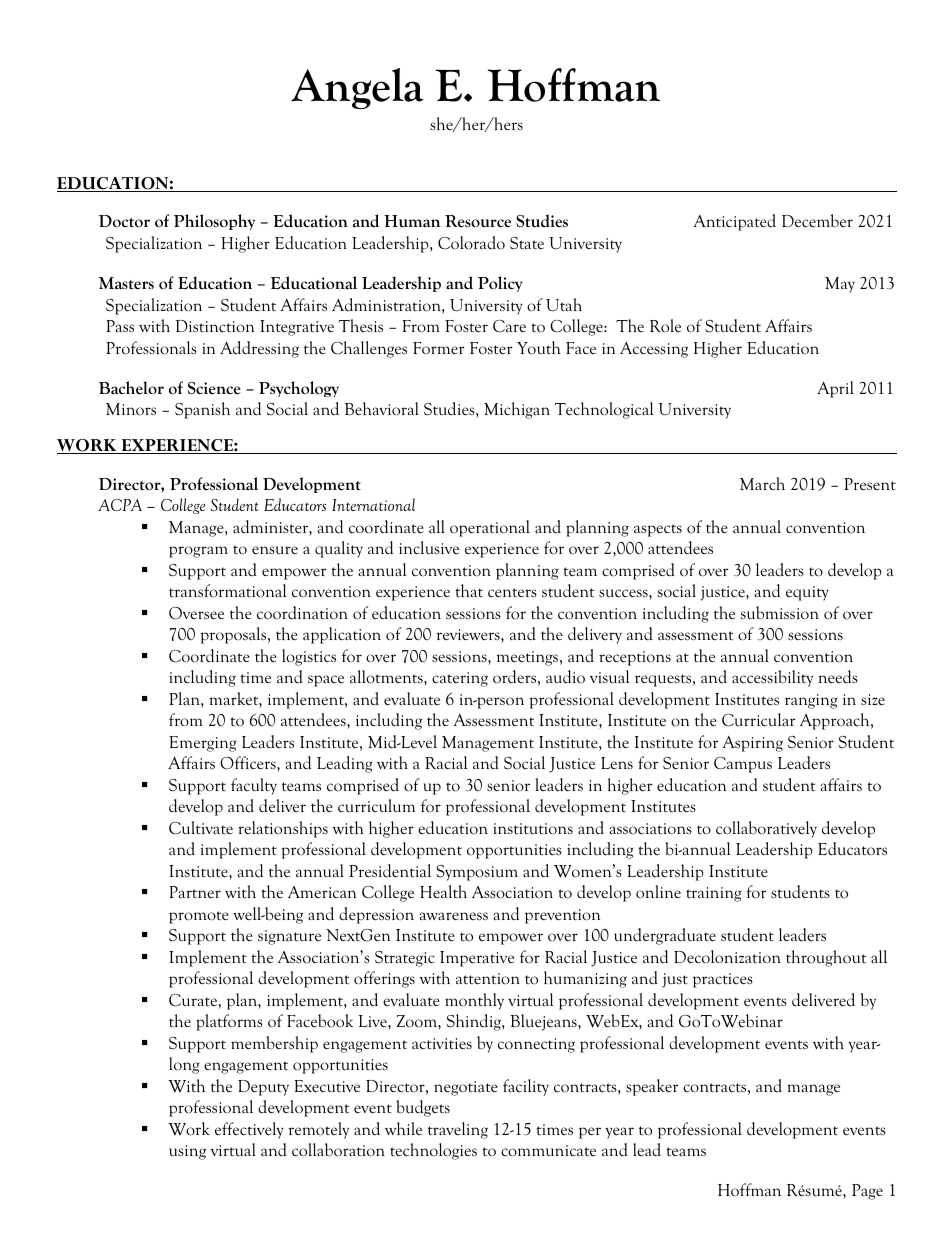 Image resolution: width=952 pixels, height=1233 pixels. I want to click on March, so click(762, 484).
